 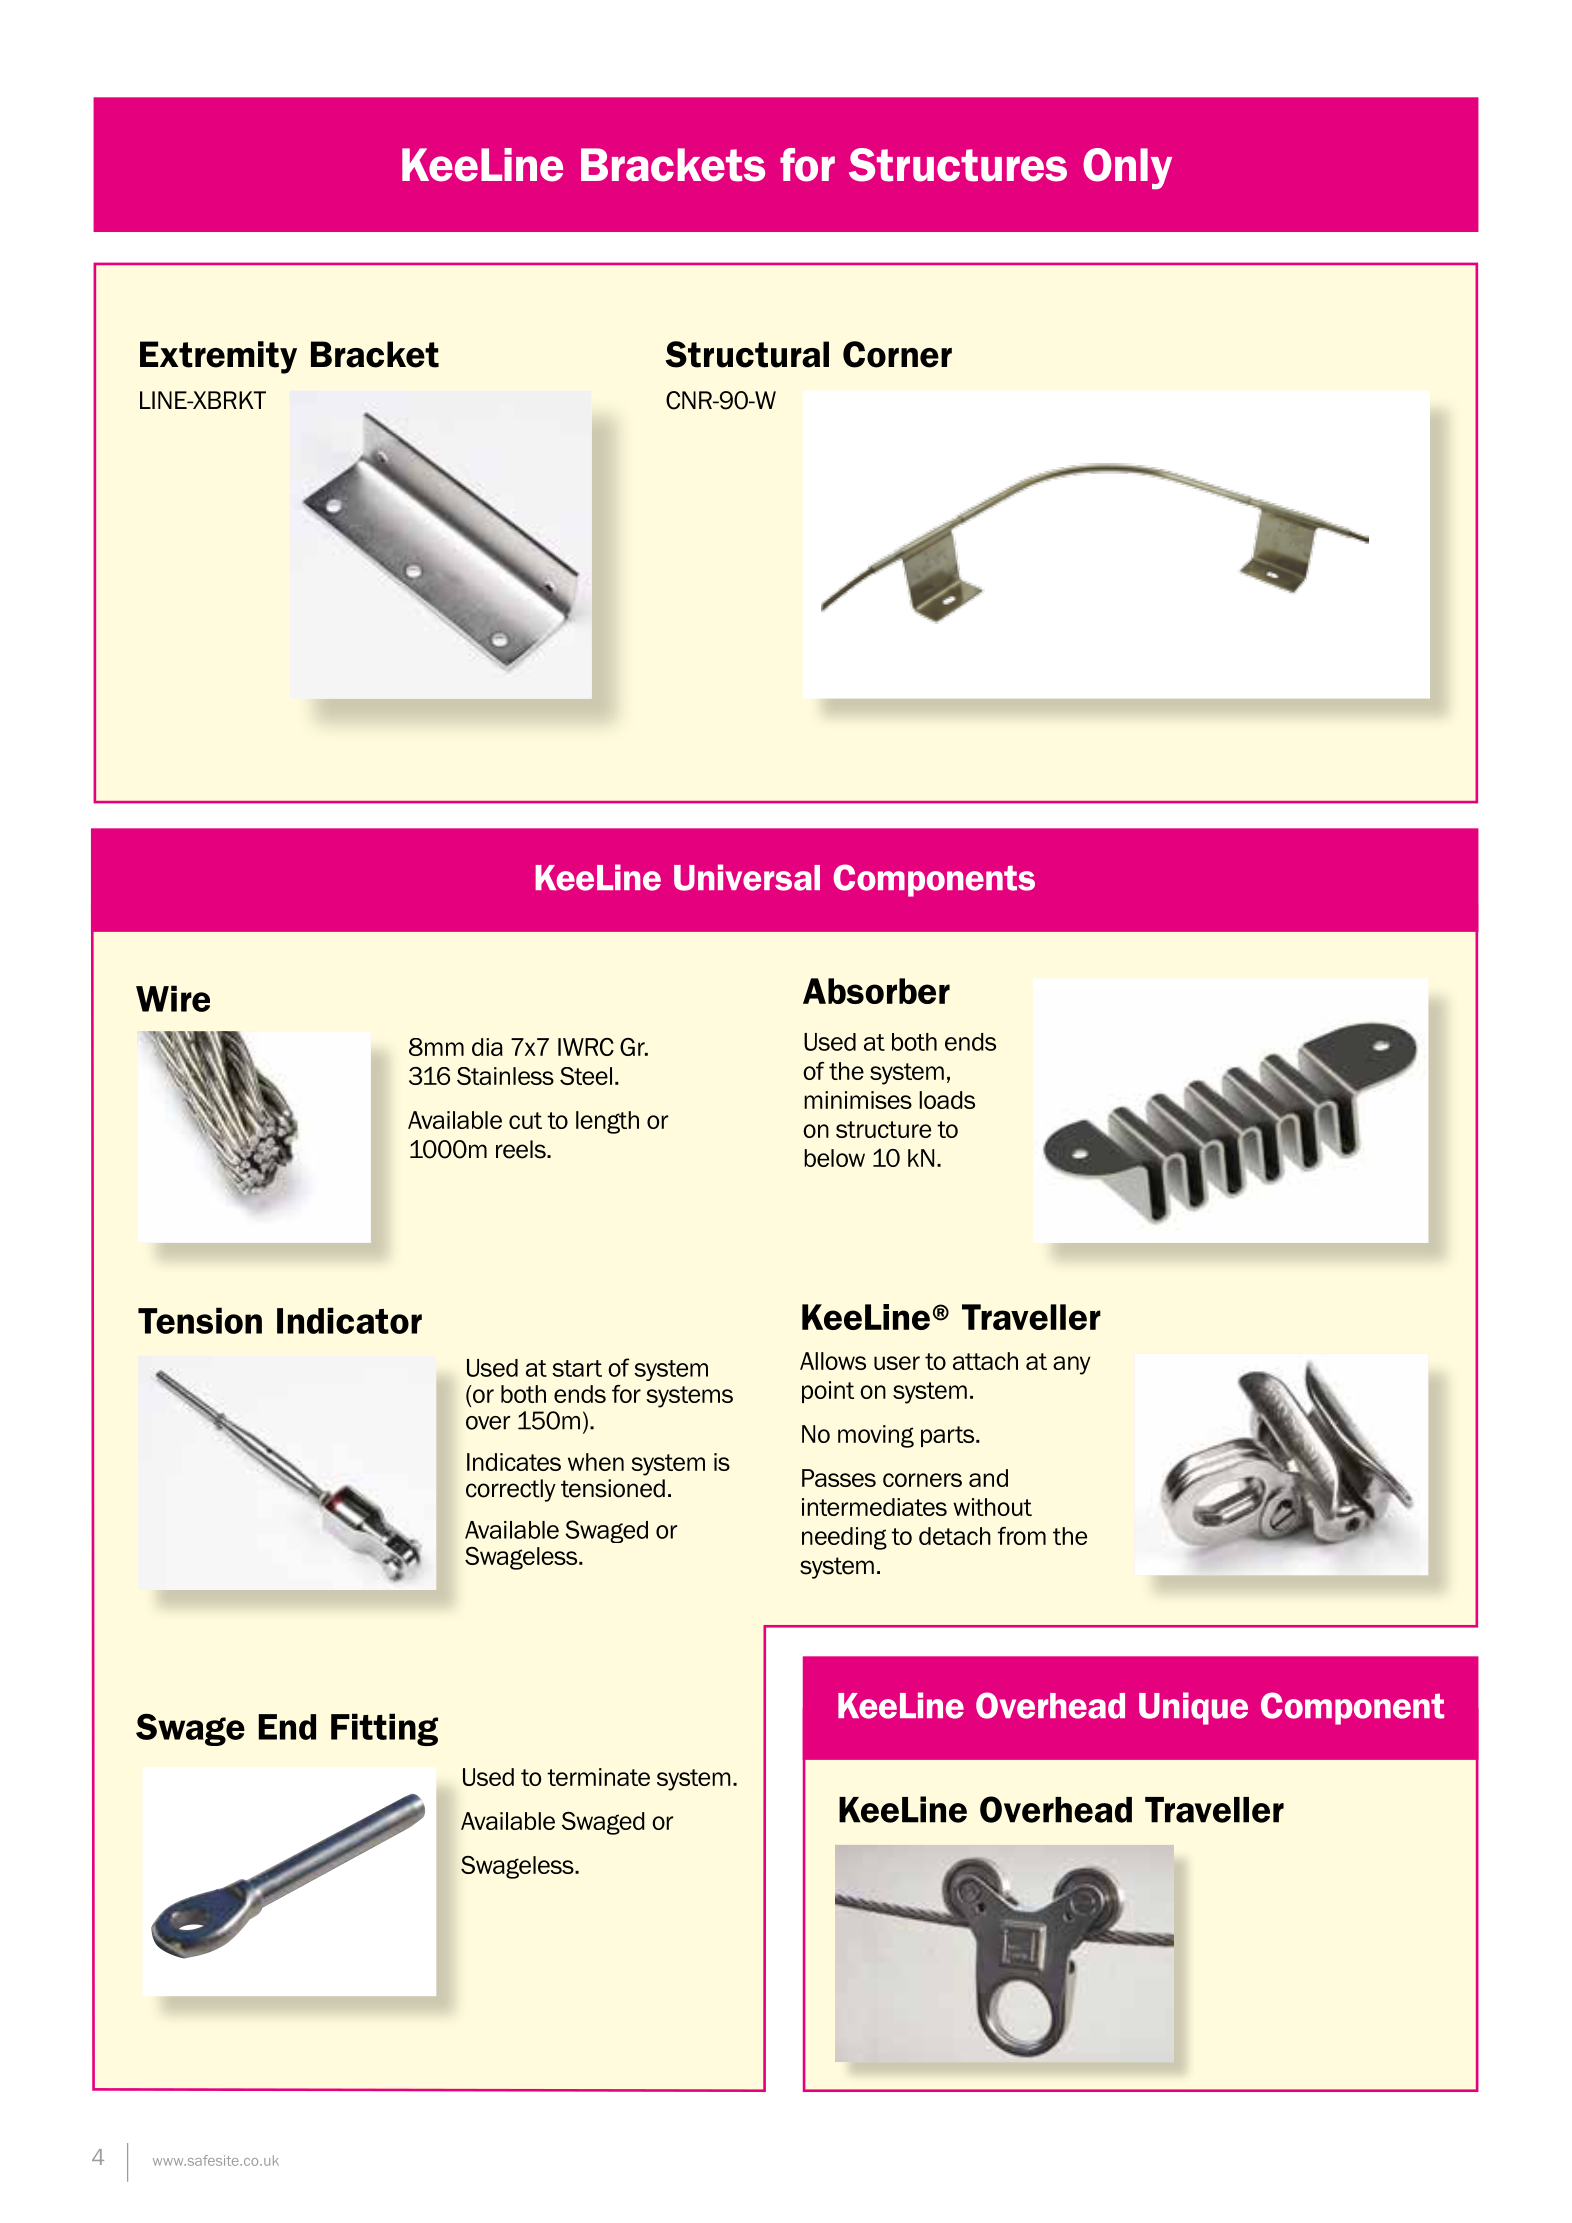 I want to click on Wire, so click(x=173, y=998).
